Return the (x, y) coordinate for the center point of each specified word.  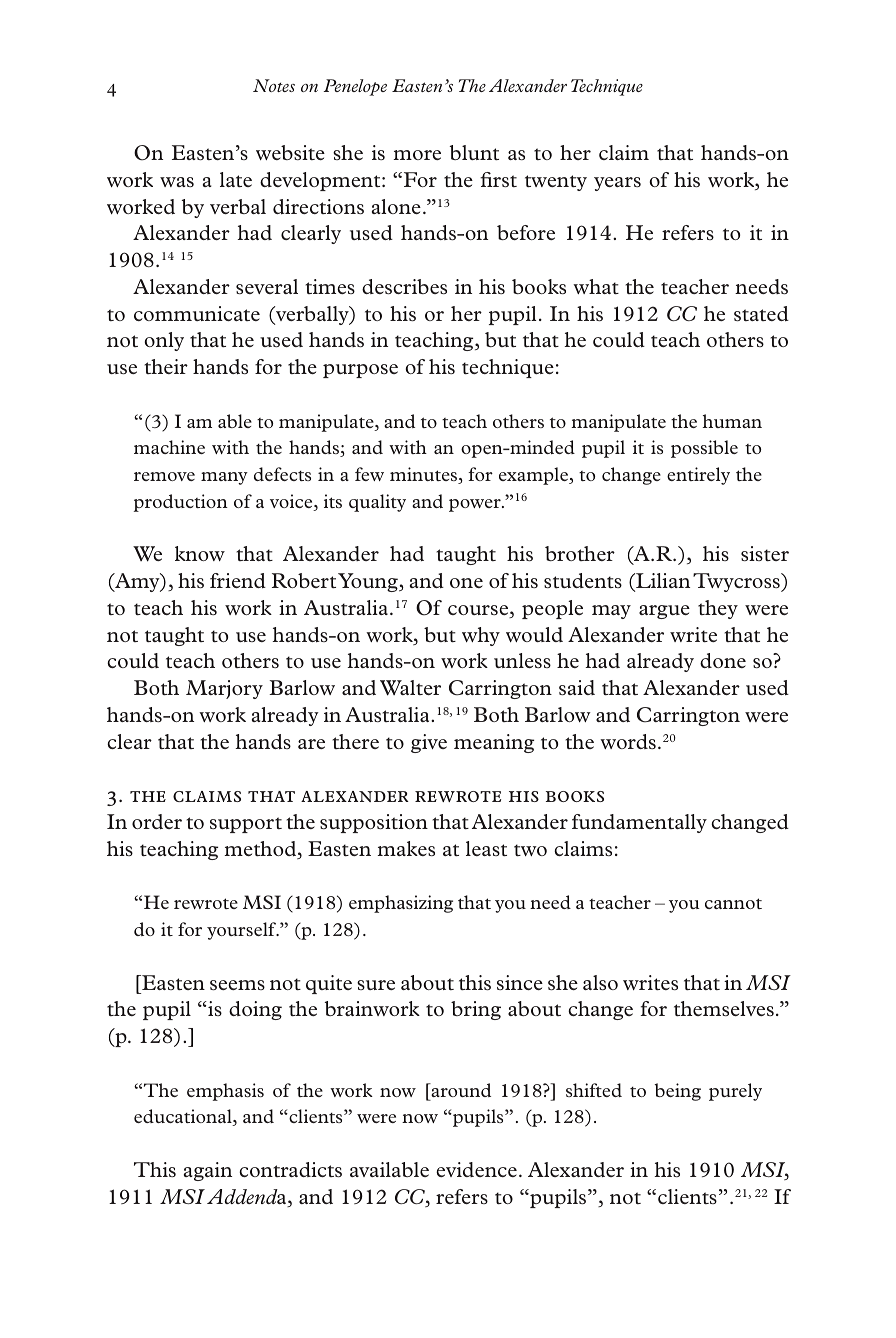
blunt (474, 152)
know (200, 553)
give (429, 743)
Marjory (224, 689)
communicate (197, 313)
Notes (274, 85)
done (723, 660)
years (617, 184)
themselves (724, 1008)
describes (404, 286)
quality (377, 503)
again (208, 1171)
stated (761, 313)
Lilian (662, 582)
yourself (243, 931)
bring (476, 1010)
